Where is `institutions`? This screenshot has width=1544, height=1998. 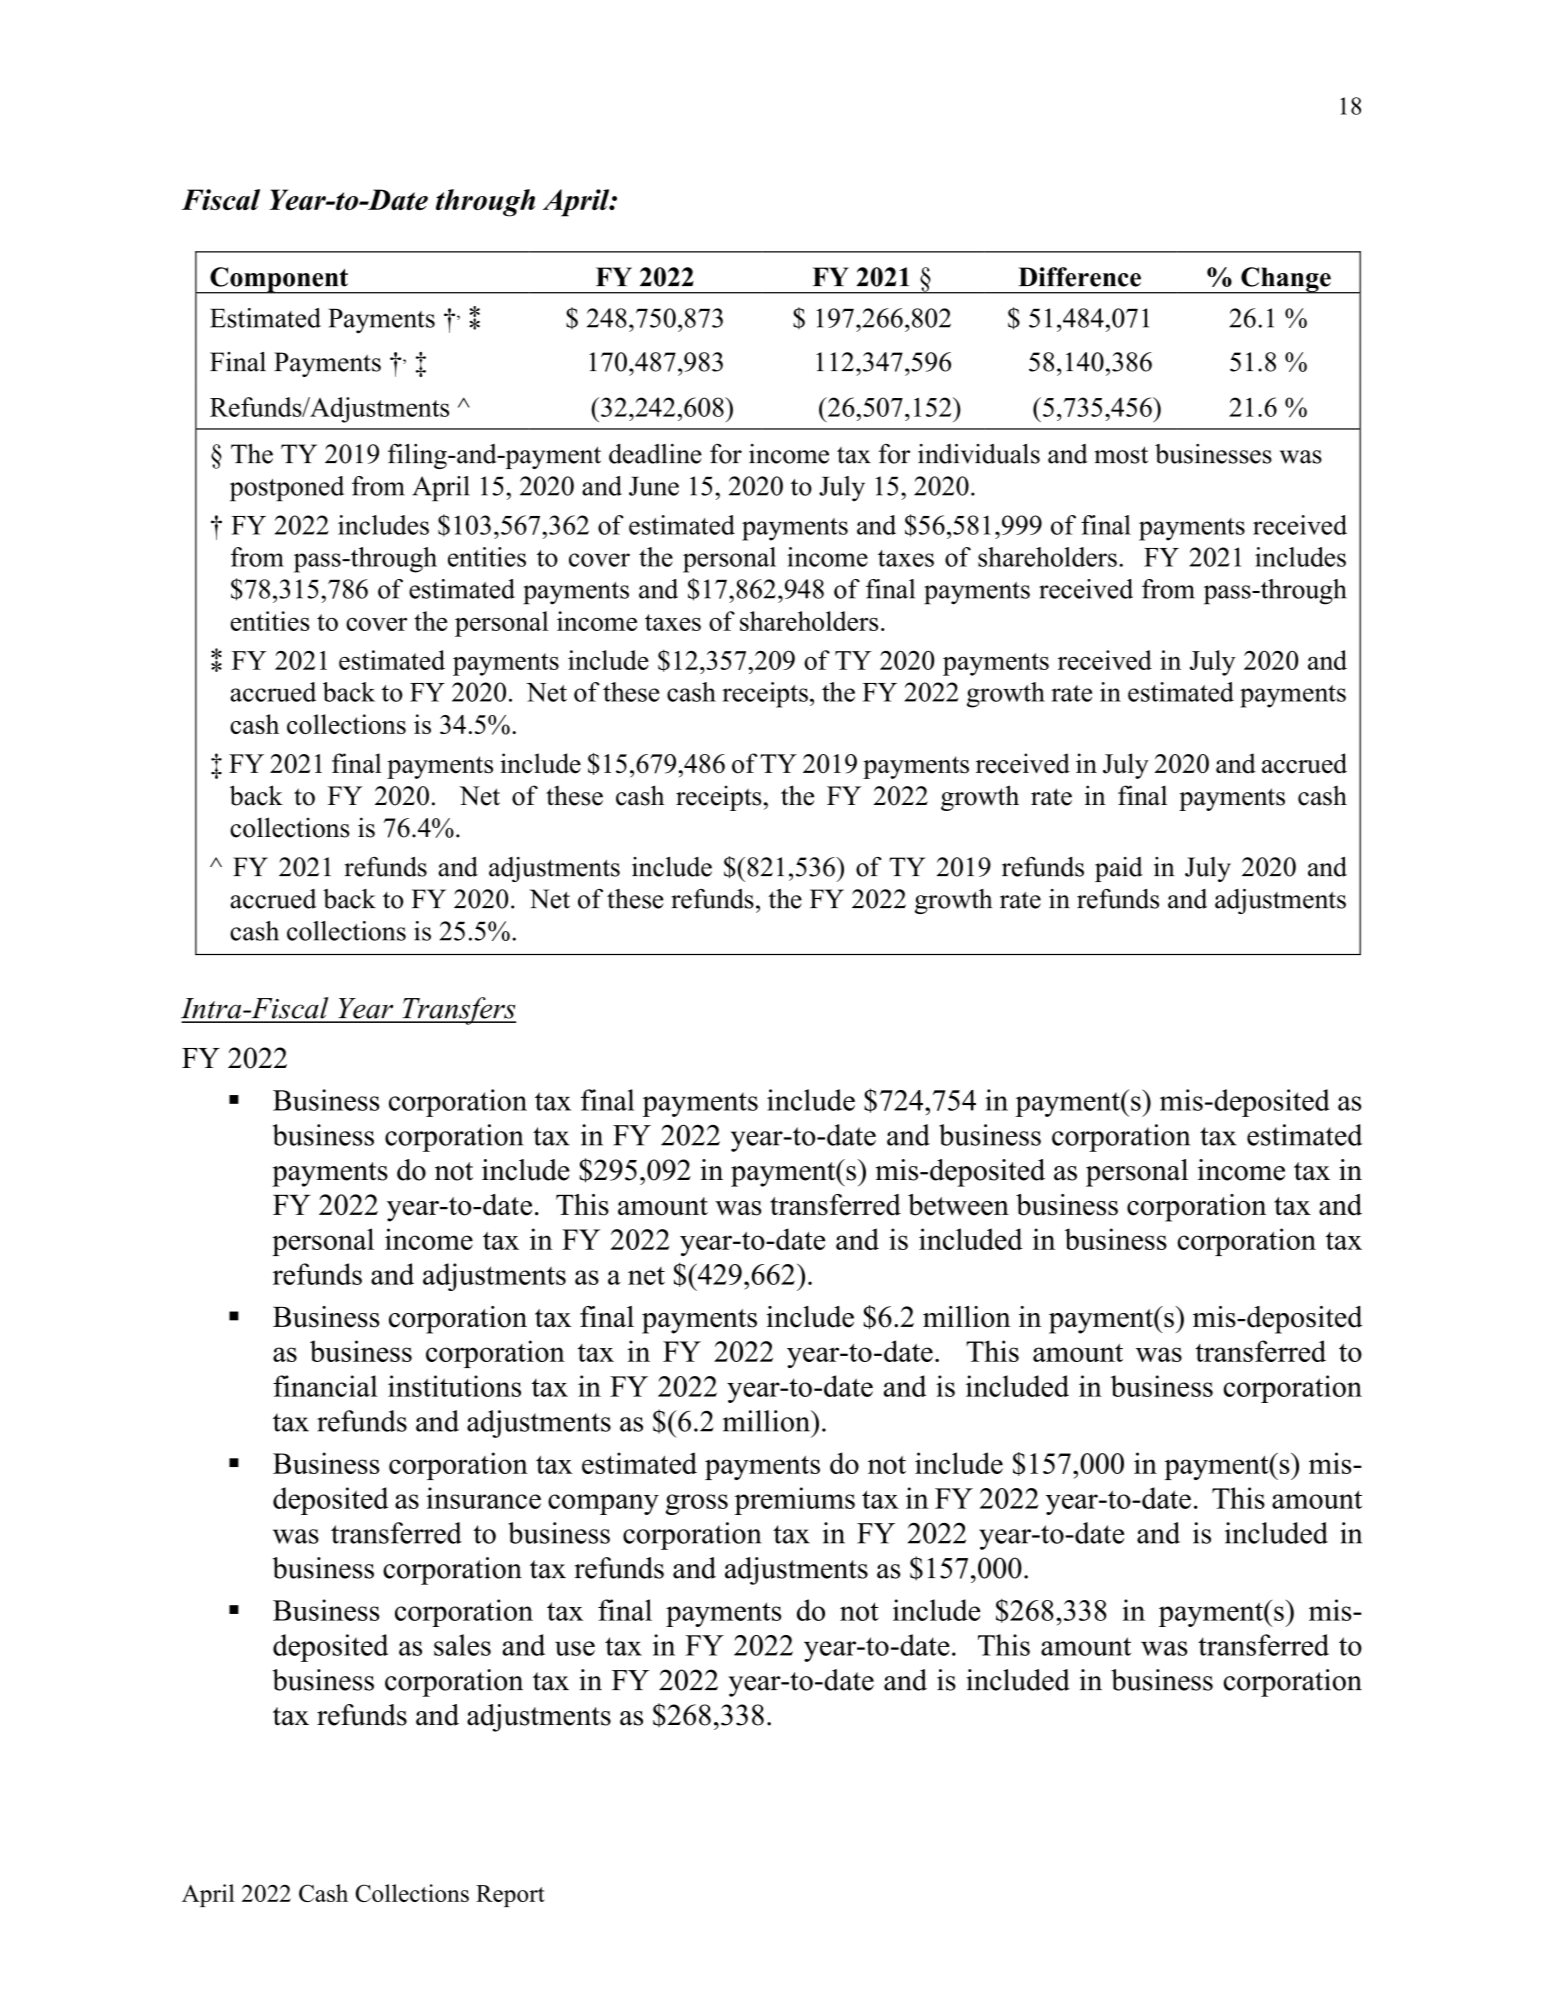
institutions is located at coordinates (454, 1386).
